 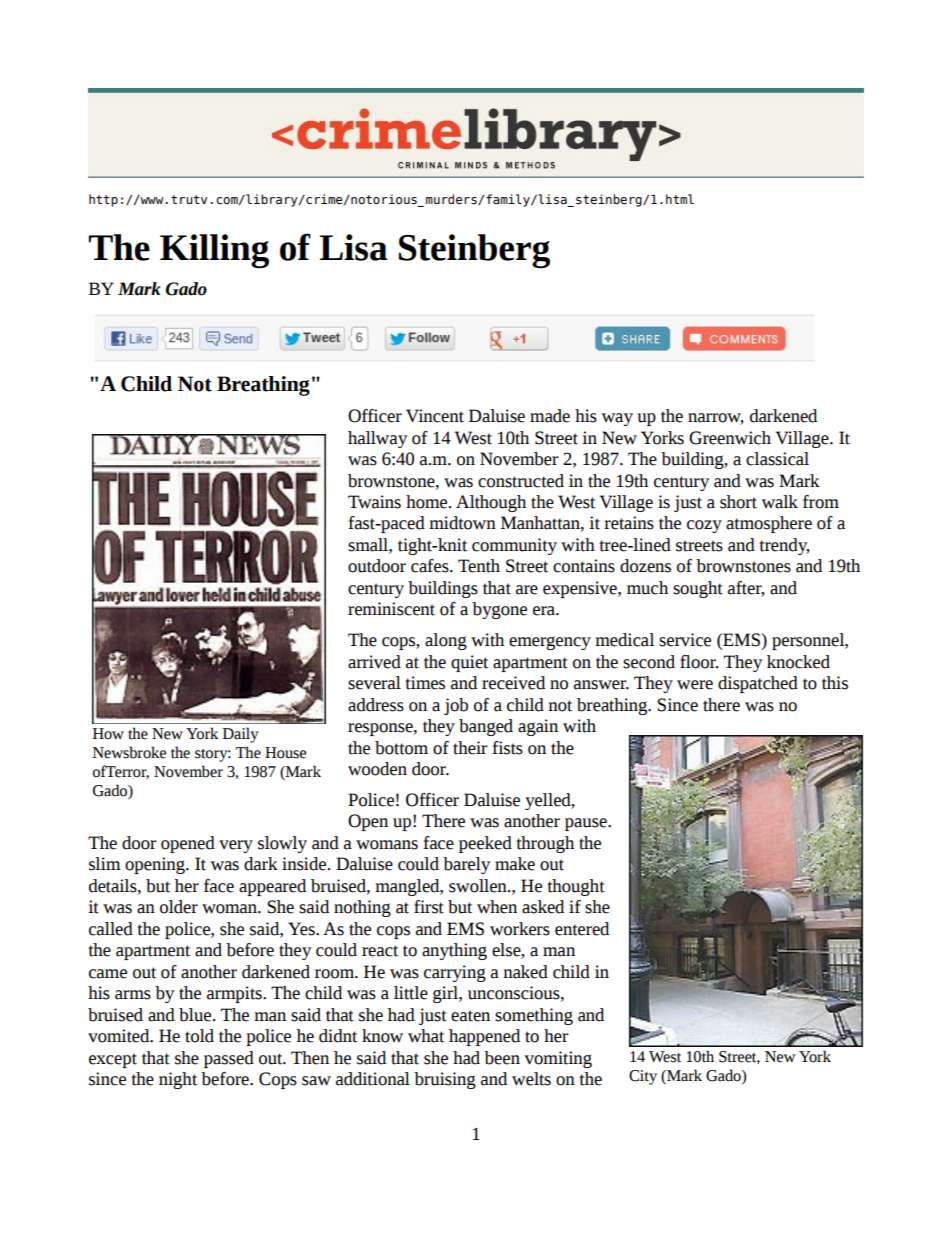 What do you see at coordinates (730, 438) in the screenshot?
I see `Greenwich` at bounding box center [730, 438].
